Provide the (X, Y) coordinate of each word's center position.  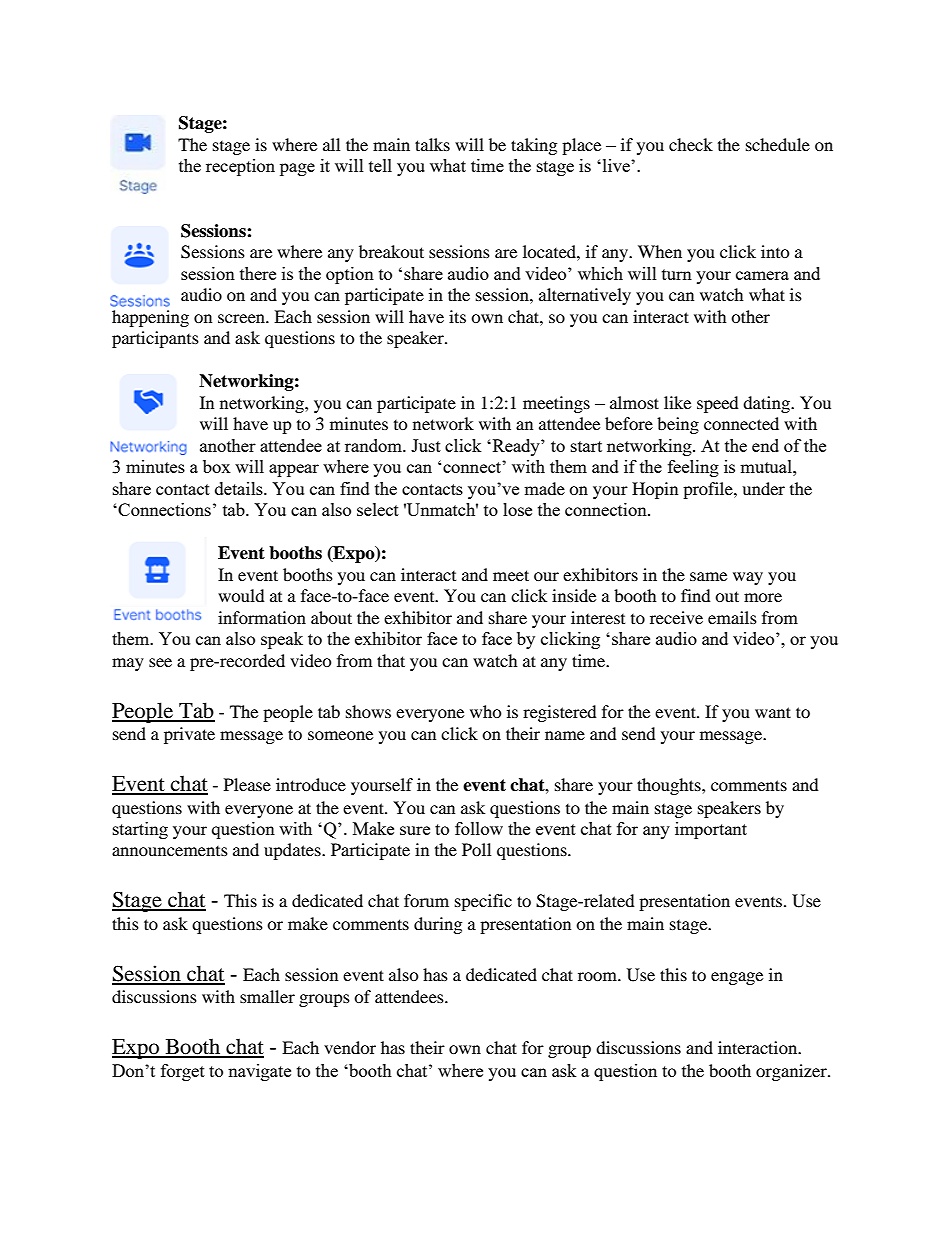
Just (426, 445)
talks (432, 144)
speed (718, 404)
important (711, 830)
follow (479, 828)
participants (155, 339)
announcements (170, 851)
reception (240, 167)
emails (732, 617)
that (391, 660)
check (691, 144)
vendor (350, 1047)
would (241, 595)
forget (183, 1072)
